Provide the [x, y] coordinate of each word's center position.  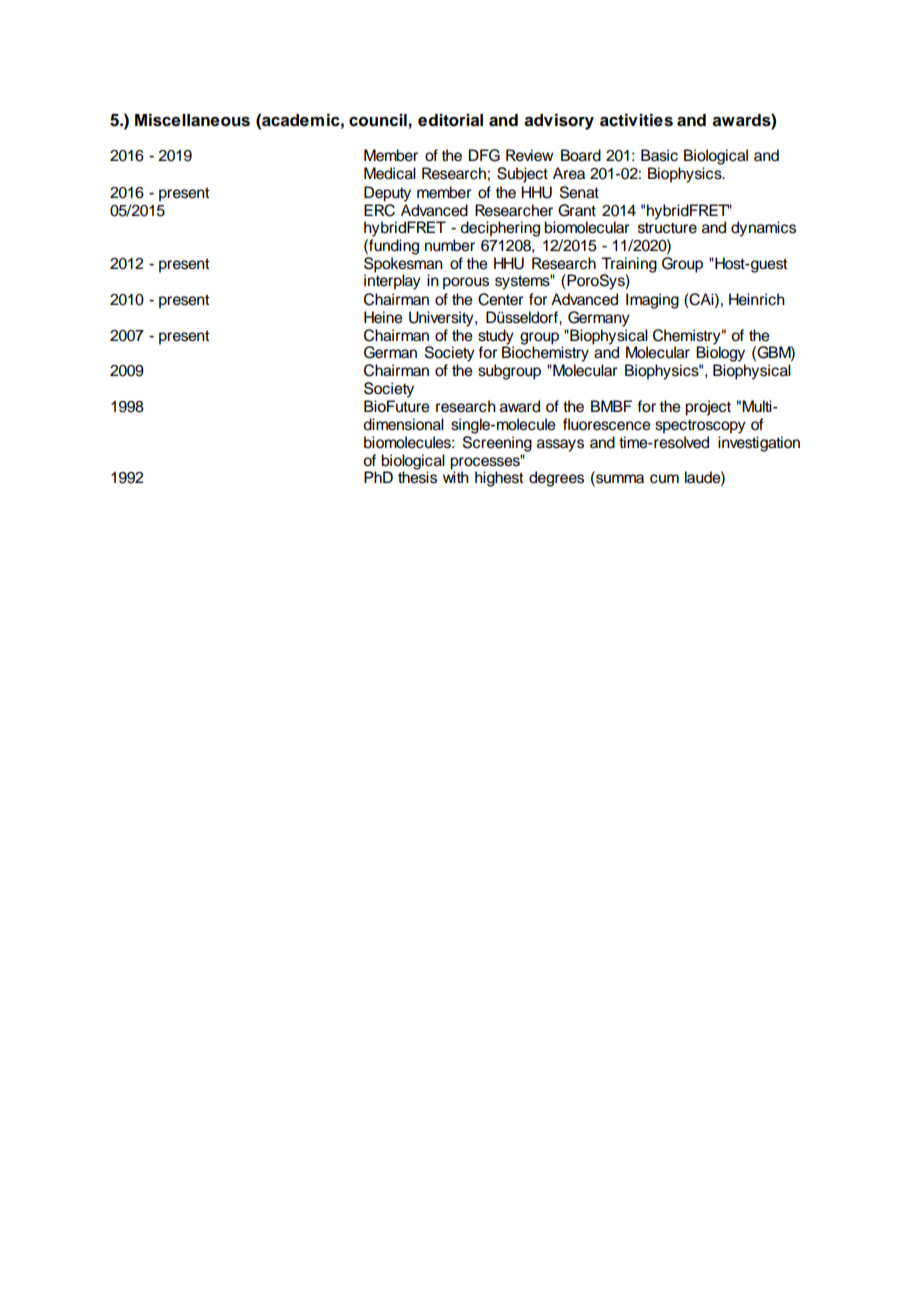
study [496, 337]
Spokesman [403, 265]
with [456, 476]
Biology [720, 353]
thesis [417, 476]
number [450, 245]
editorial [450, 120]
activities [636, 120]
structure [667, 228]
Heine [383, 317]
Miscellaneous [192, 120]
